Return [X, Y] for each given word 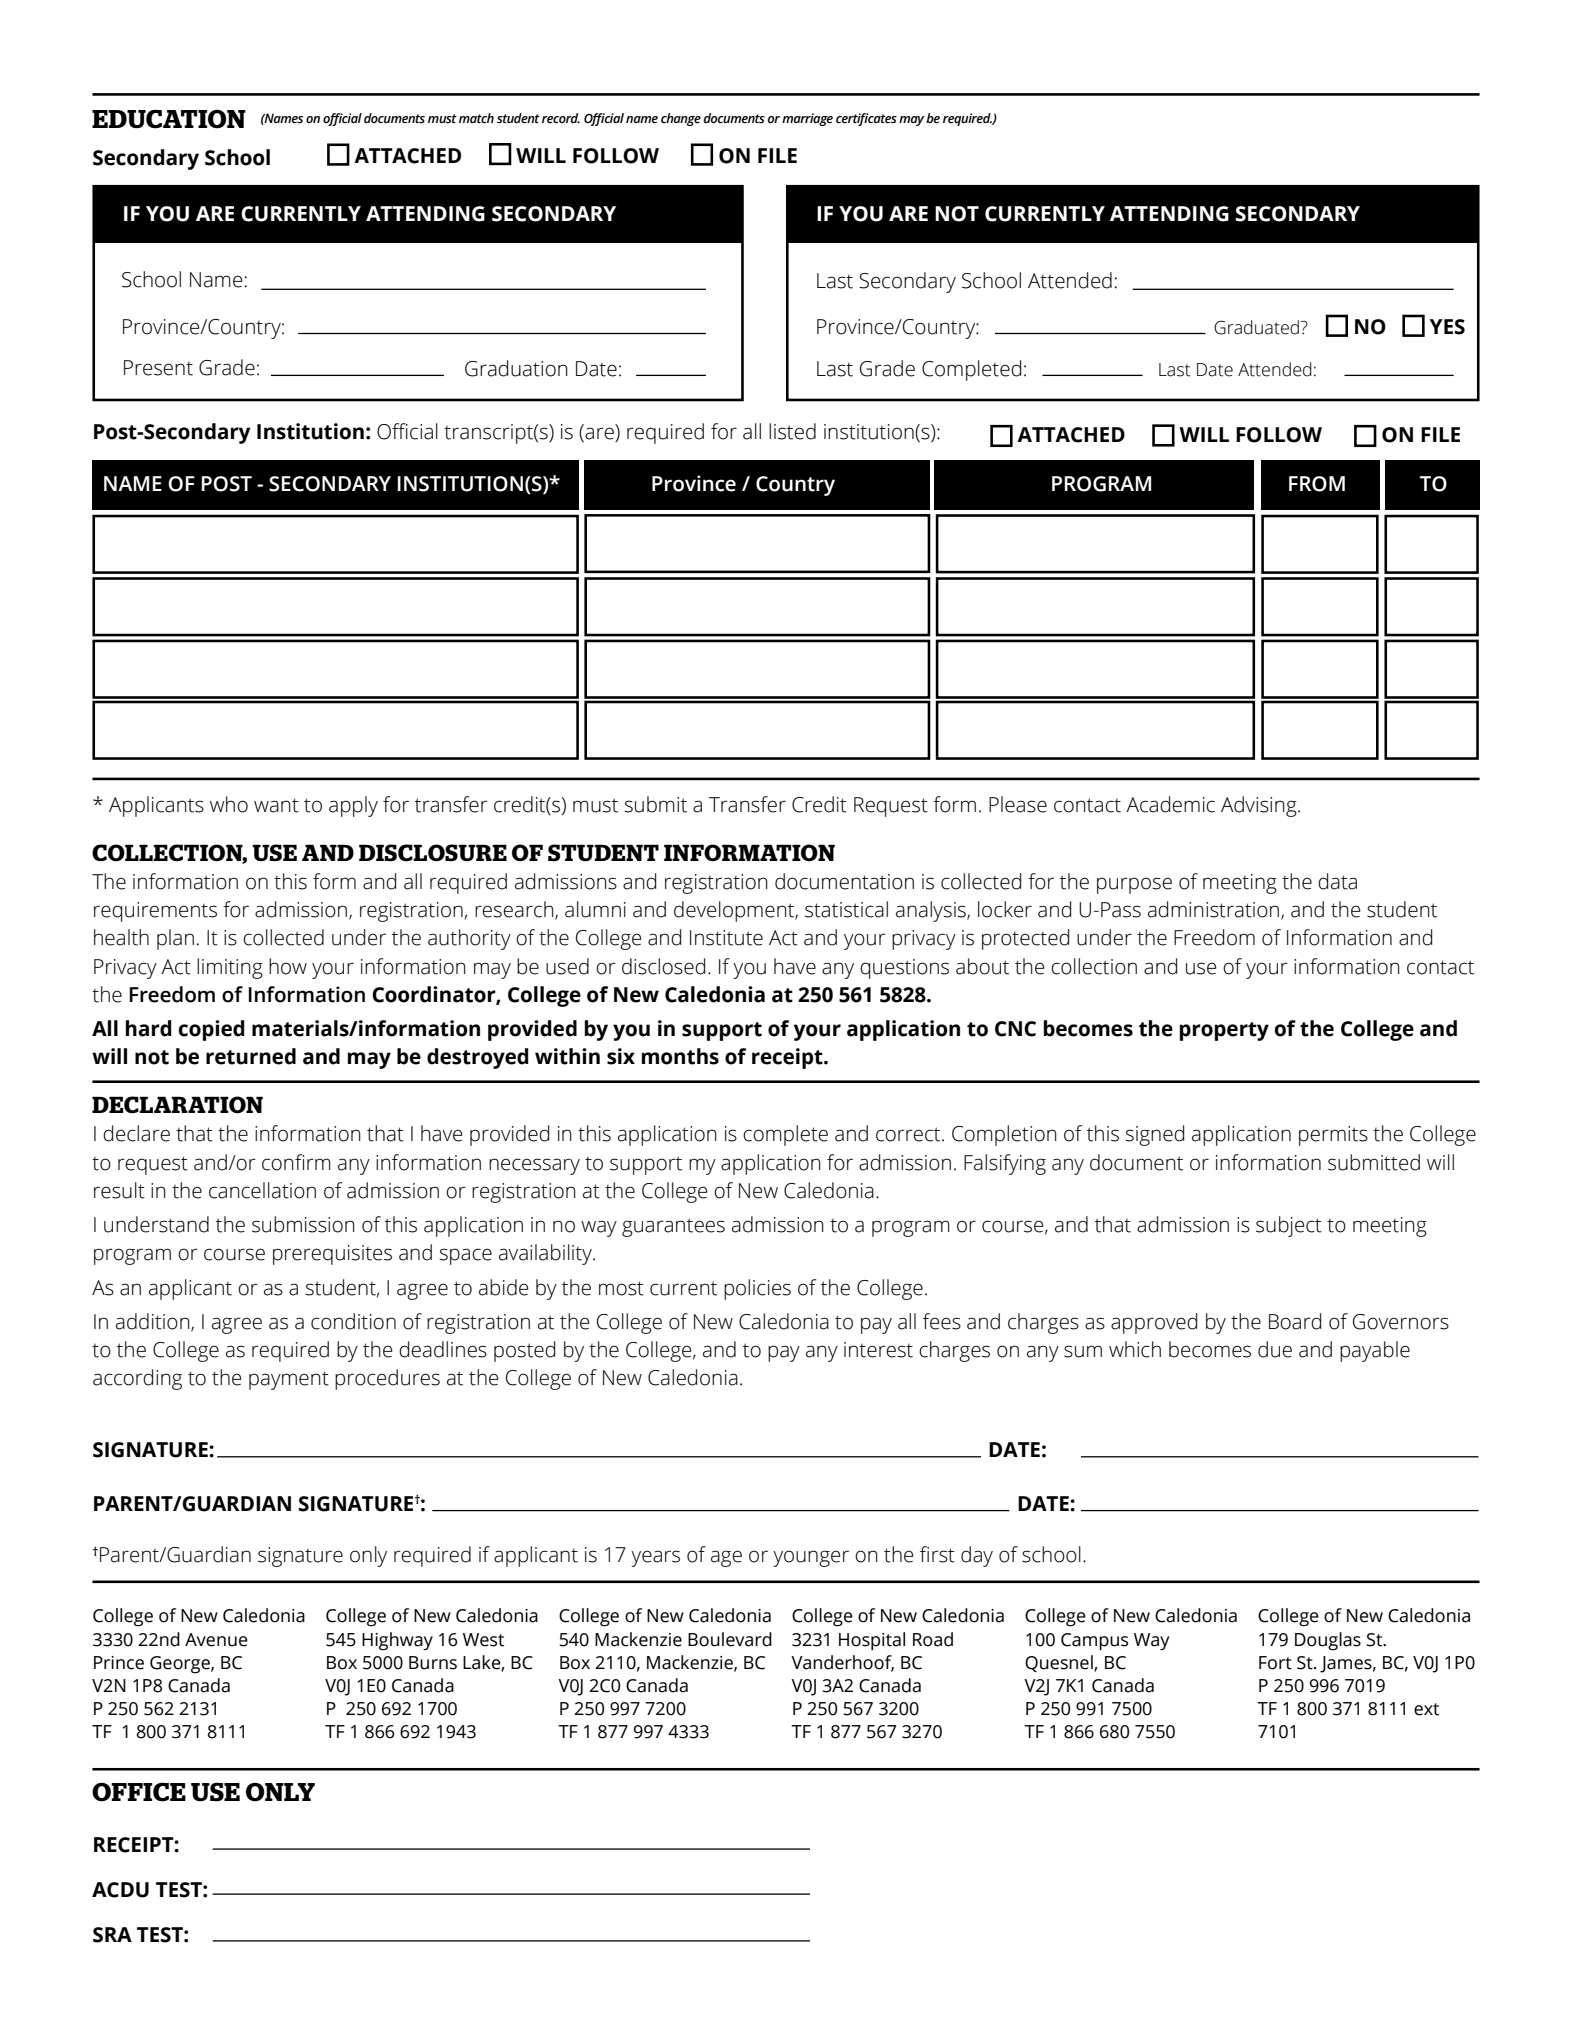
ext [1426, 1709]
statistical [846, 909]
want [276, 805]
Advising [1260, 806]
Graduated [1256, 327]
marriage [807, 119]
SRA [112, 1935]
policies [757, 1289]
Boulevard [730, 1639]
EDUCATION [169, 119]
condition [353, 1321]
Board [1295, 1321]
